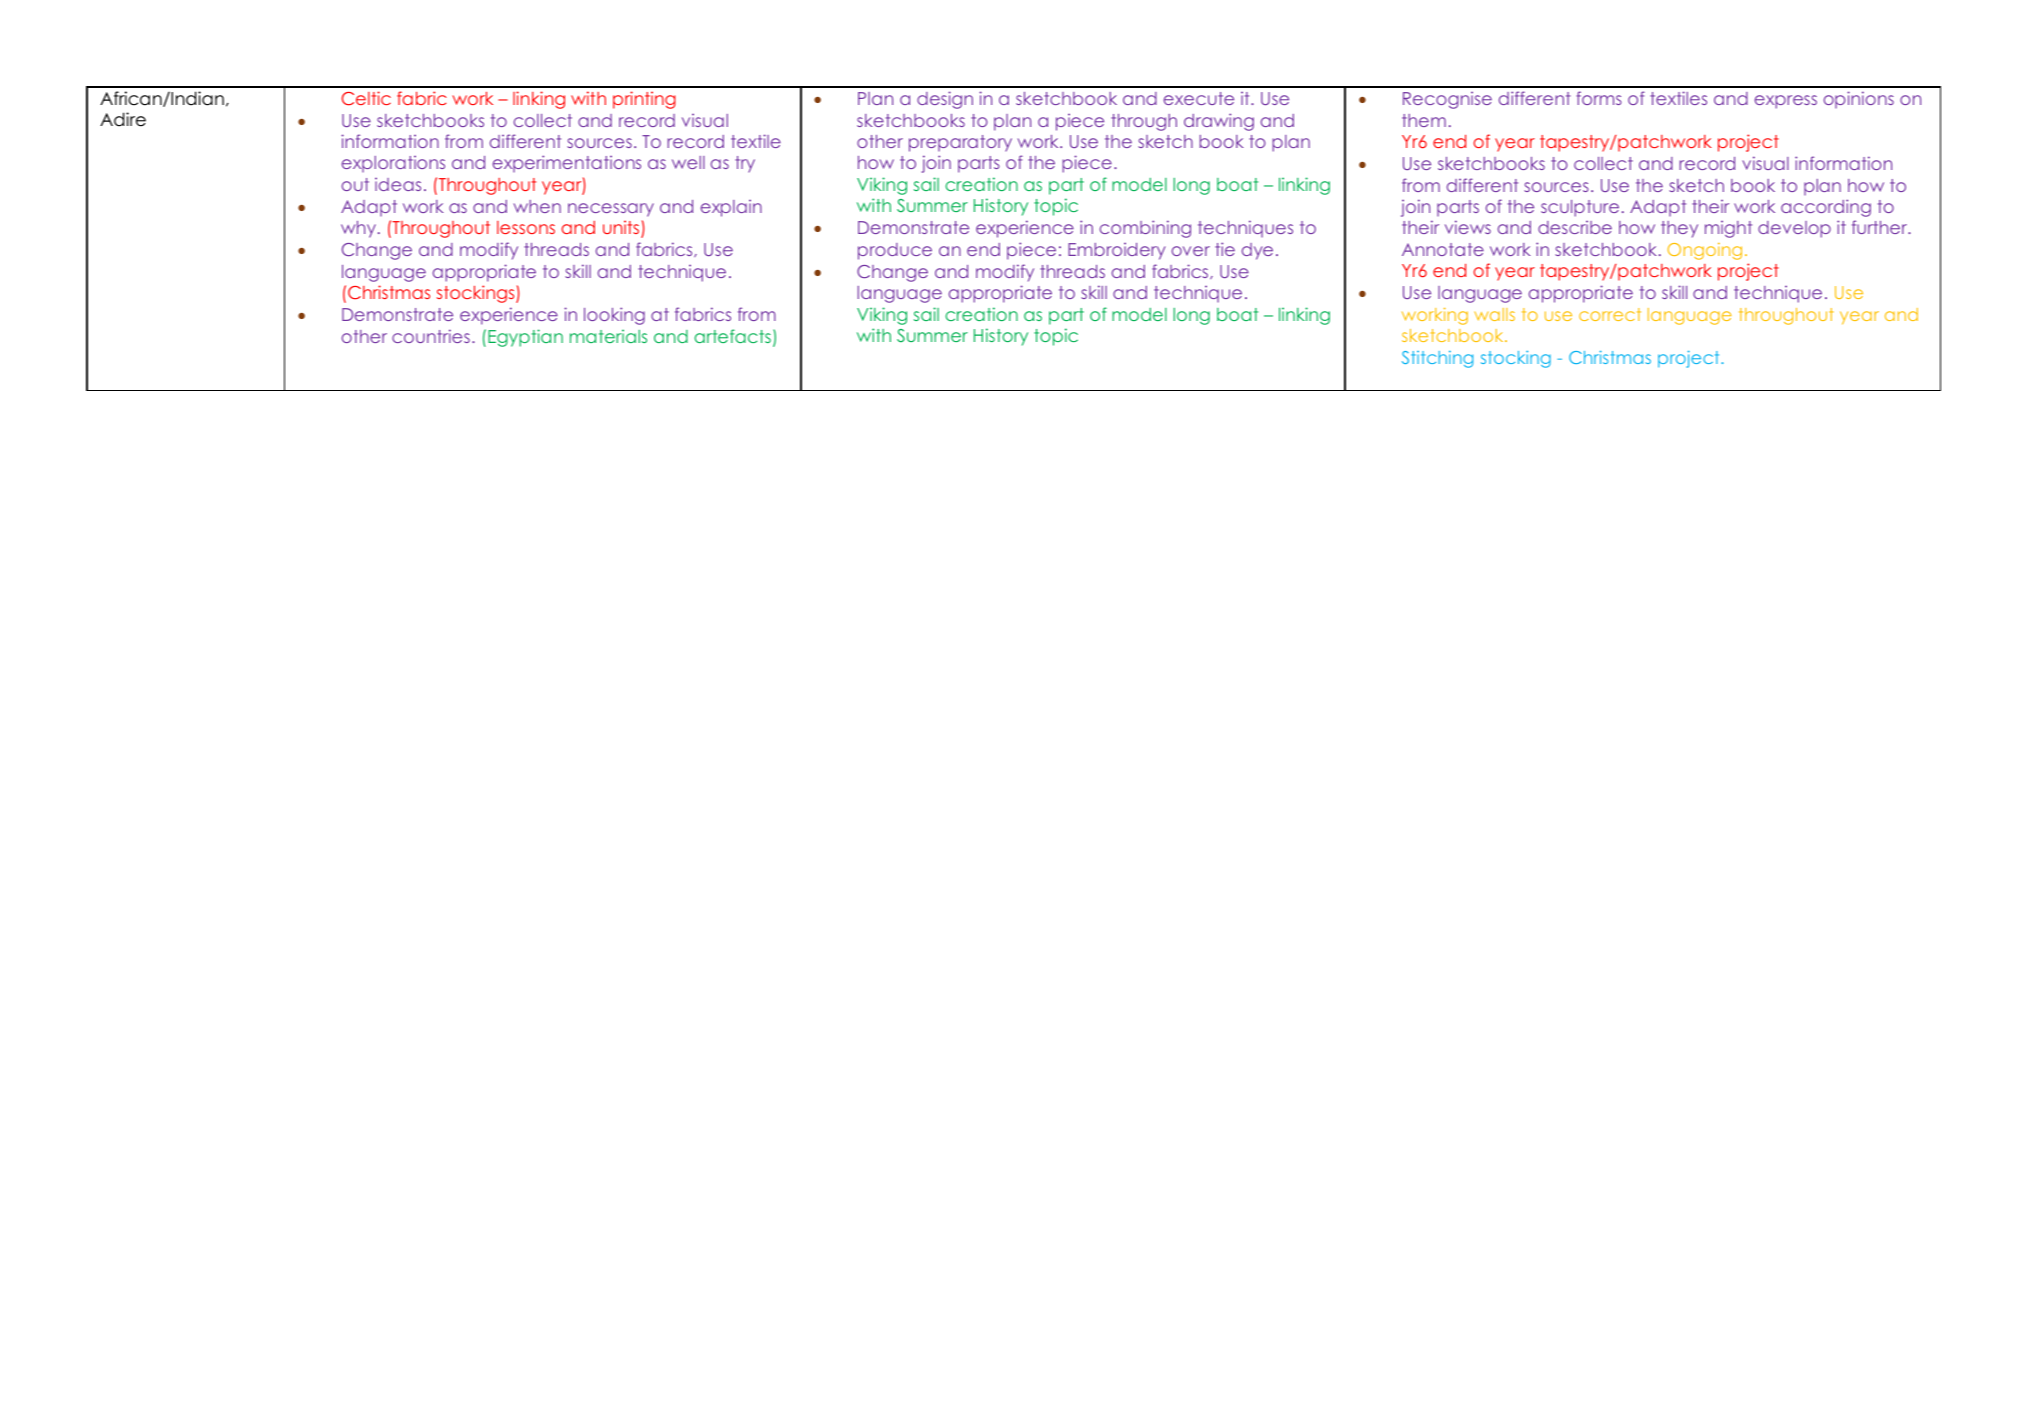 The image size is (2020, 1428). Describe the element at coordinates (358, 229) in the image. I see `why` at that location.
